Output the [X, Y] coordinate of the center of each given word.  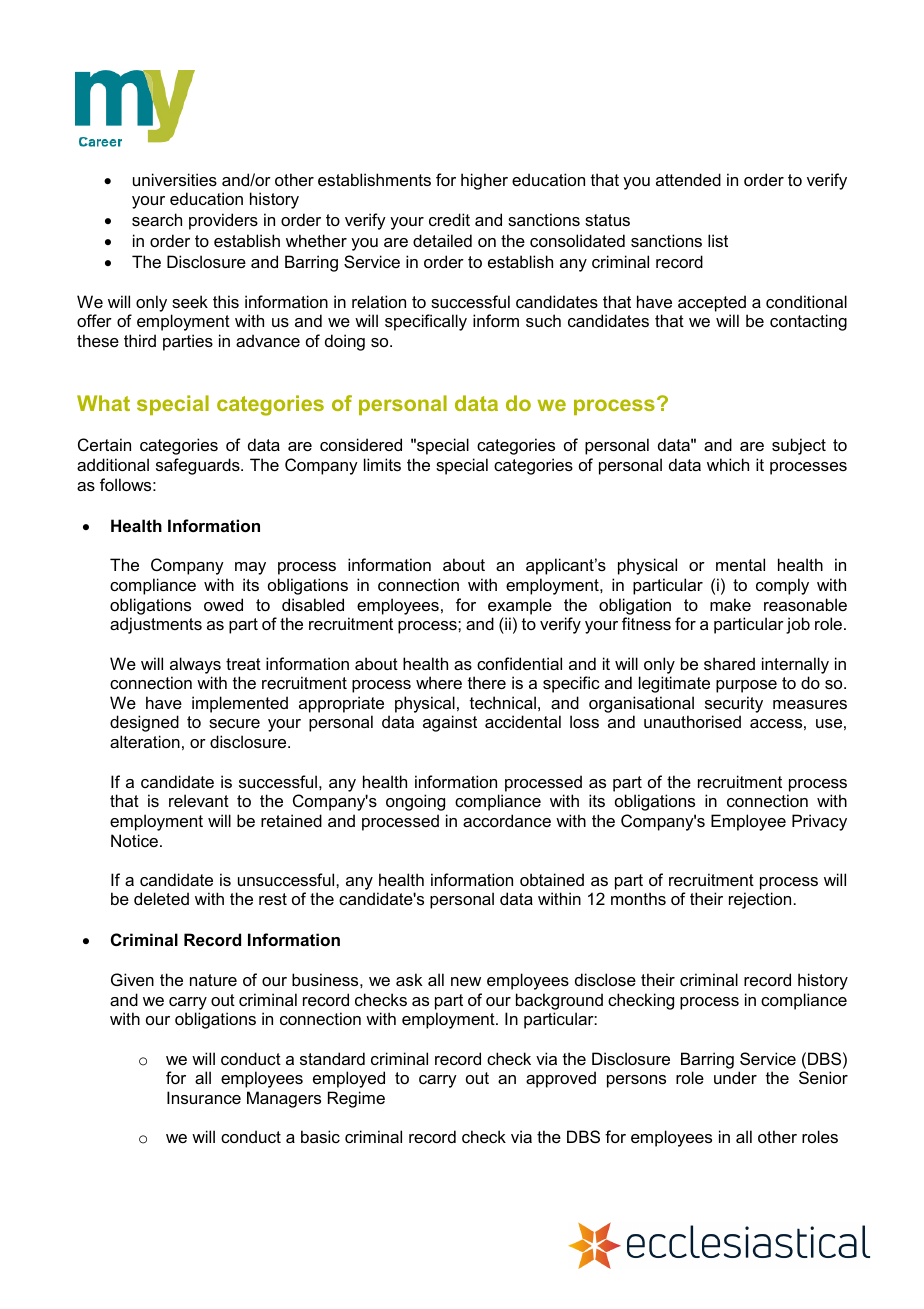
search [157, 219]
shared [729, 663]
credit [449, 219]
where [439, 682]
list [718, 240]
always [195, 665]
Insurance [204, 1097]
